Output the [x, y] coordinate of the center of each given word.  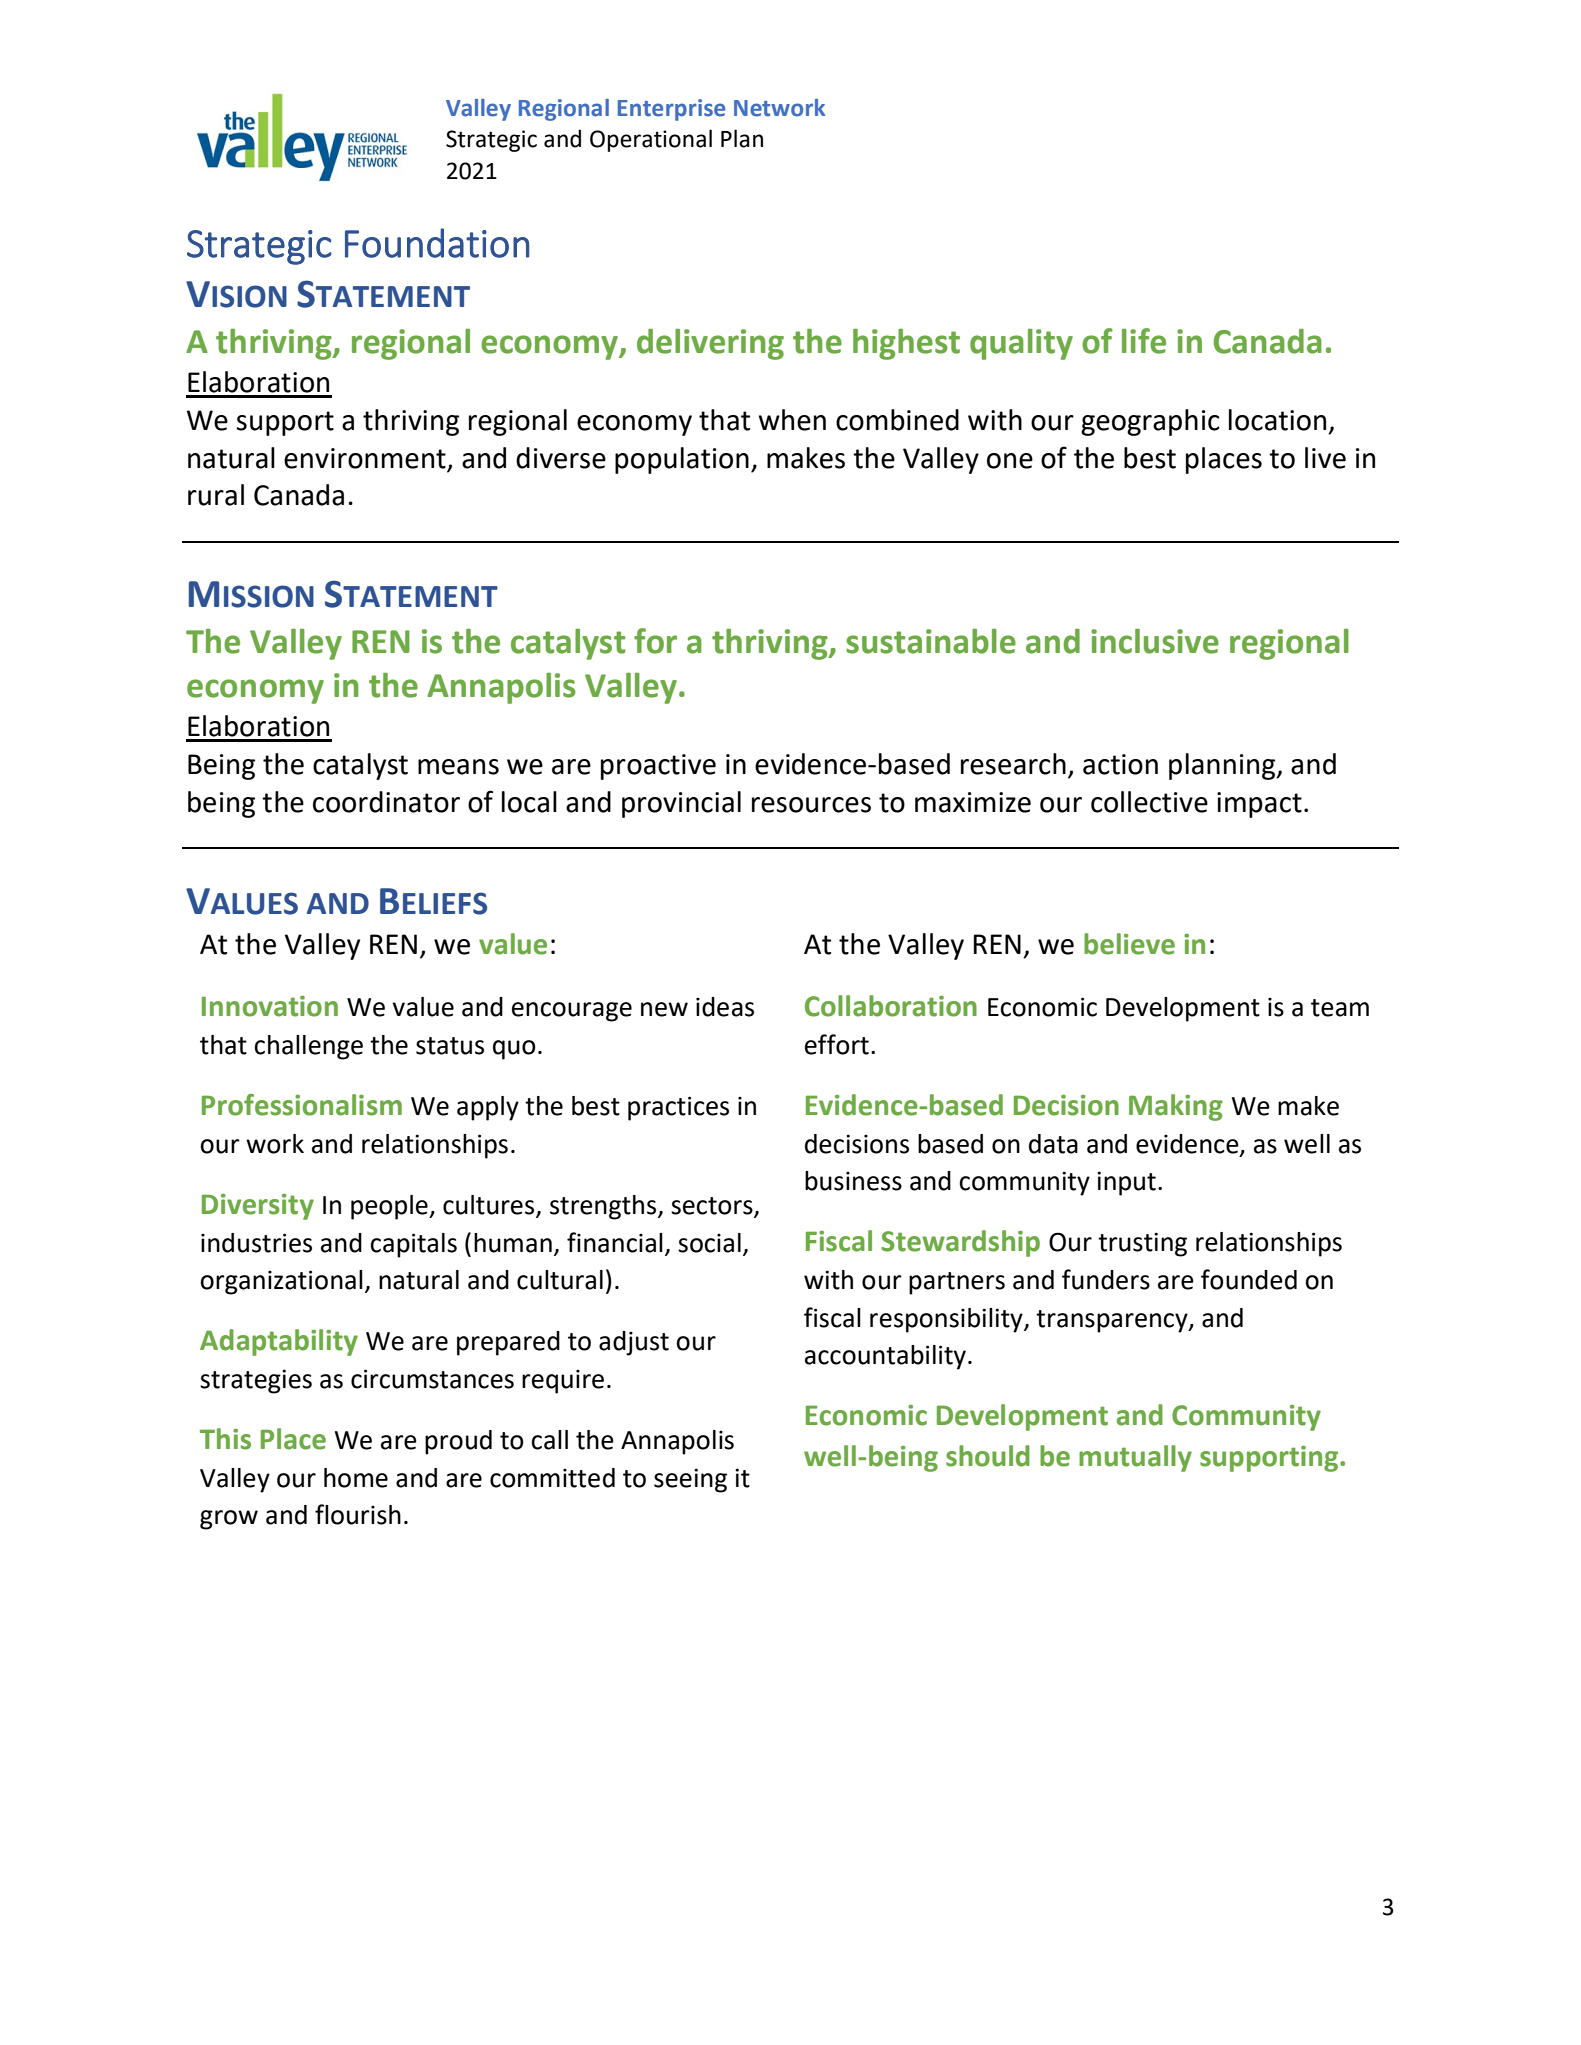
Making [1176, 1107]
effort [837, 1044]
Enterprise [671, 110]
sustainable [931, 641]
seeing [690, 1480]
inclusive [1155, 641]
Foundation [437, 243]
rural [216, 495]
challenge [308, 1047]
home [356, 1478]
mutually [1135, 1458]
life [1144, 341]
